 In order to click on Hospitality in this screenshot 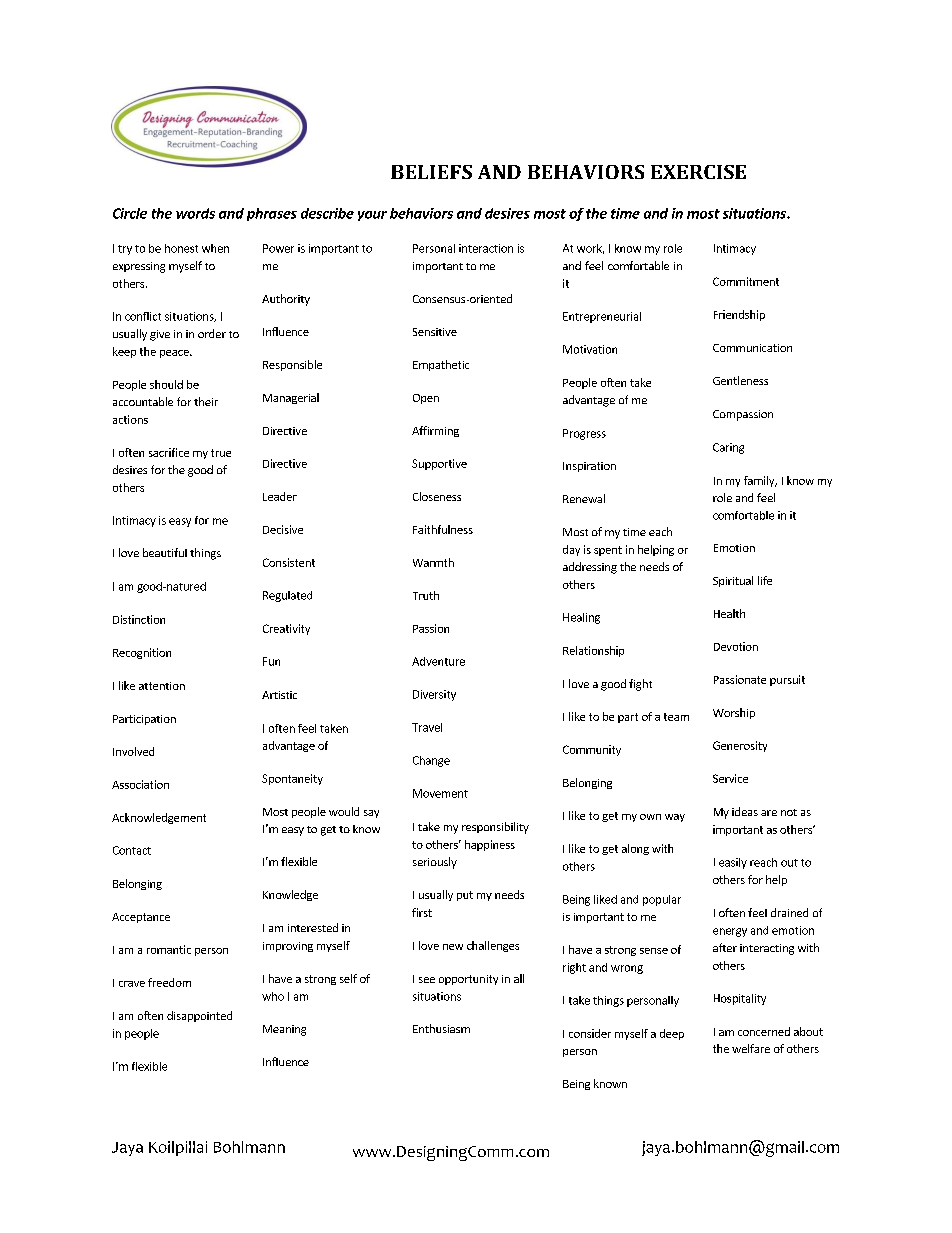, I will do `click(740, 999)`.
